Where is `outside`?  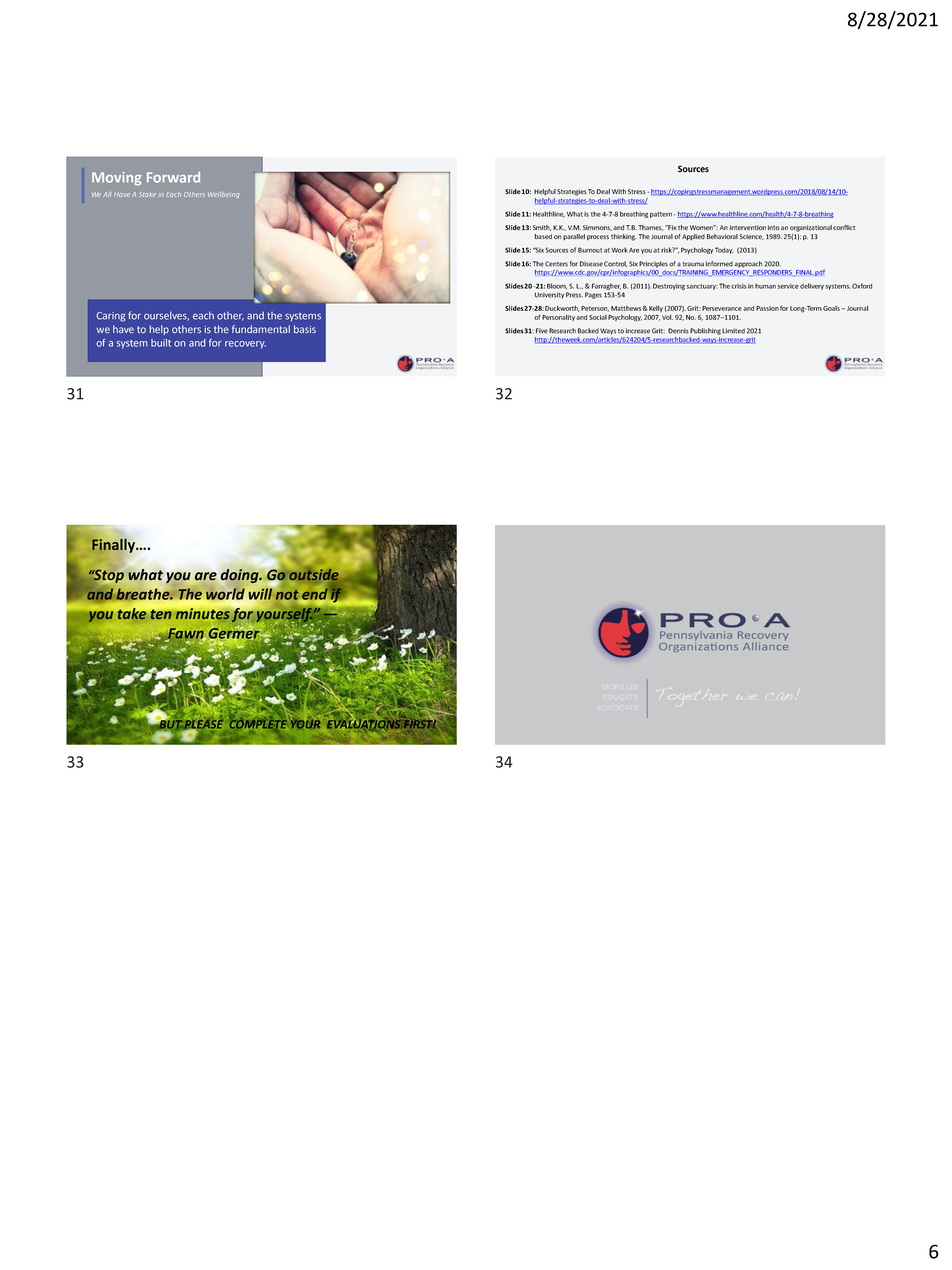
outside is located at coordinates (314, 576).
